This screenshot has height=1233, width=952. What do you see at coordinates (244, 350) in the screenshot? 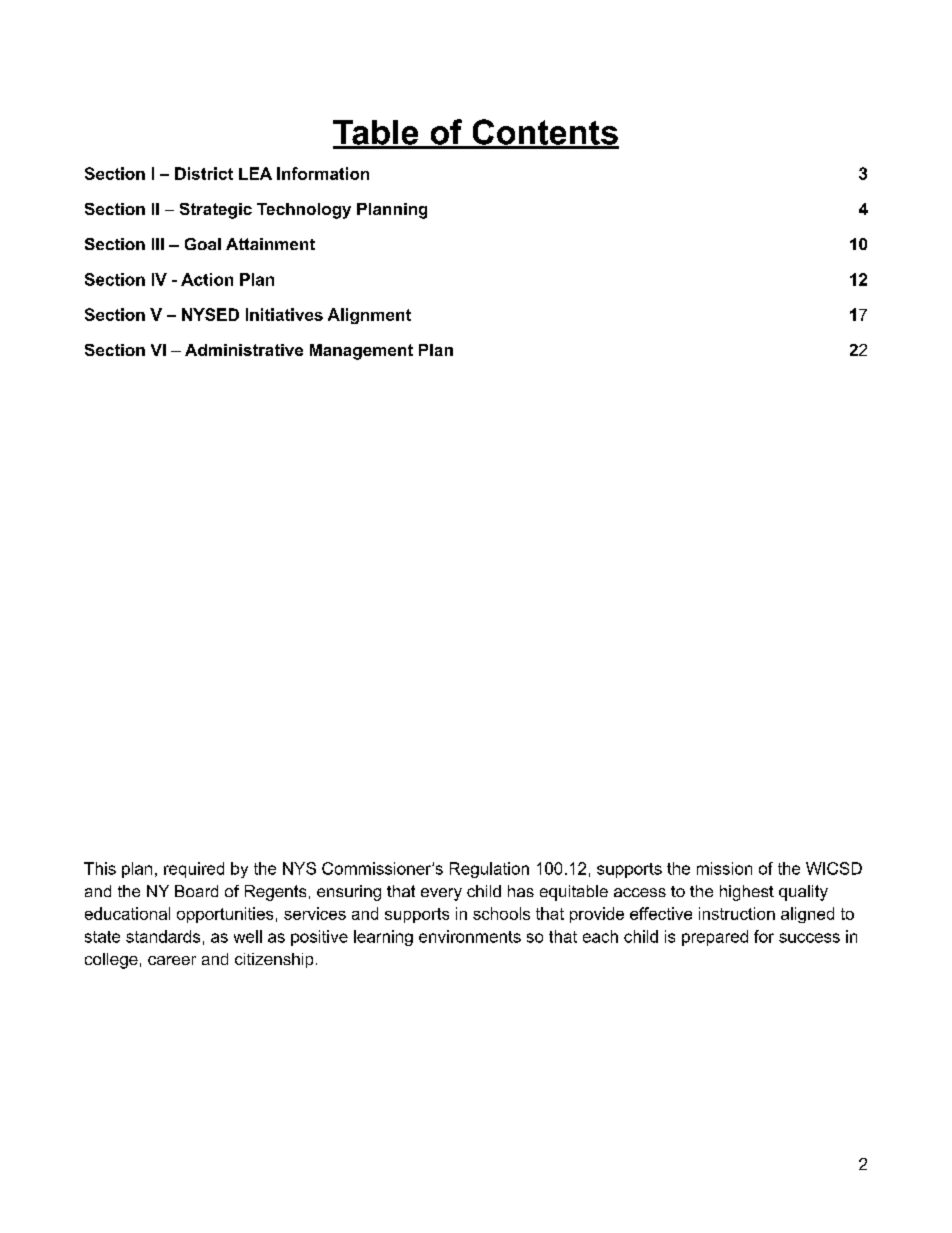
I see `Administrative` at bounding box center [244, 350].
